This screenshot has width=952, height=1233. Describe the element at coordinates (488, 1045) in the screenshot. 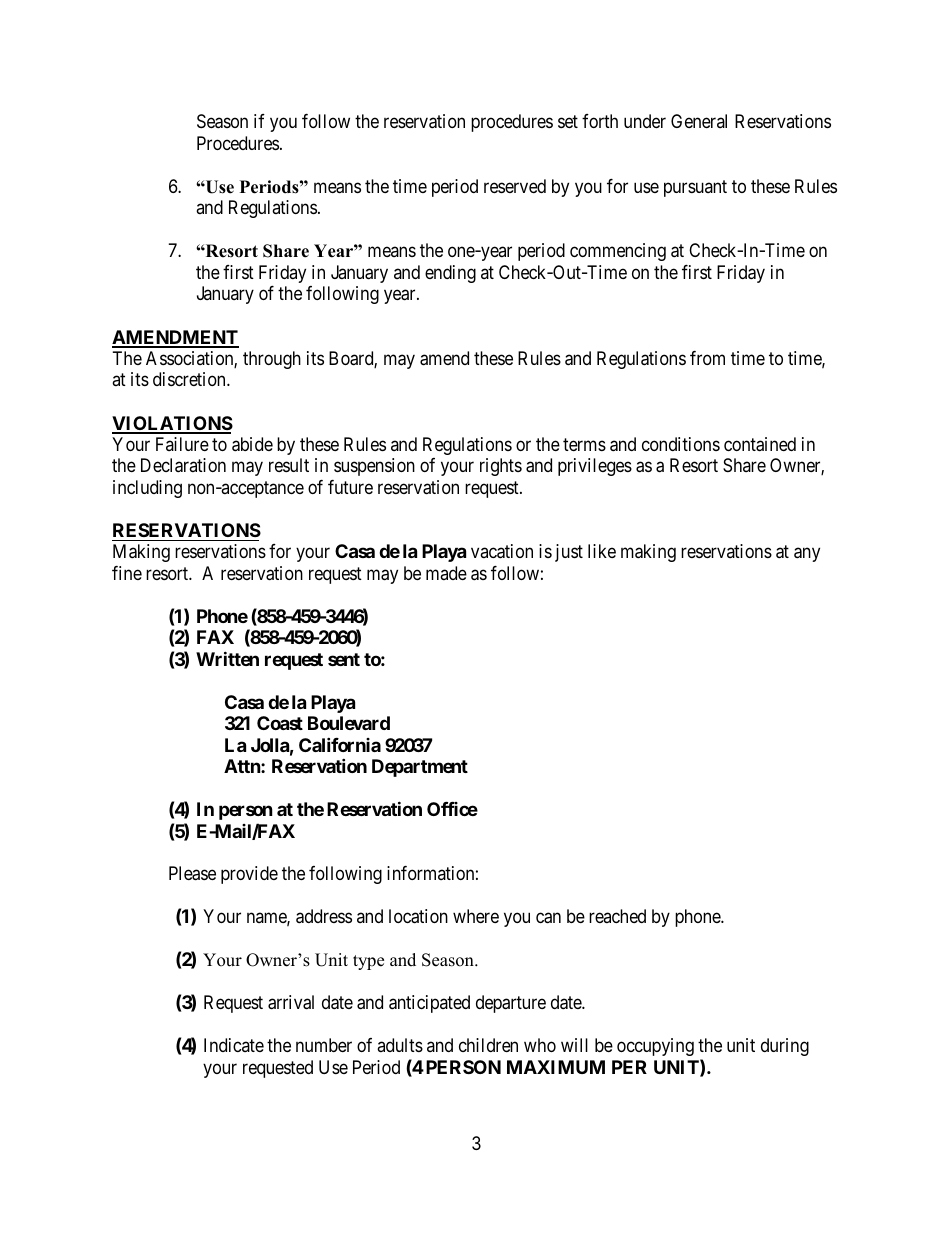

I see `children` at that location.
